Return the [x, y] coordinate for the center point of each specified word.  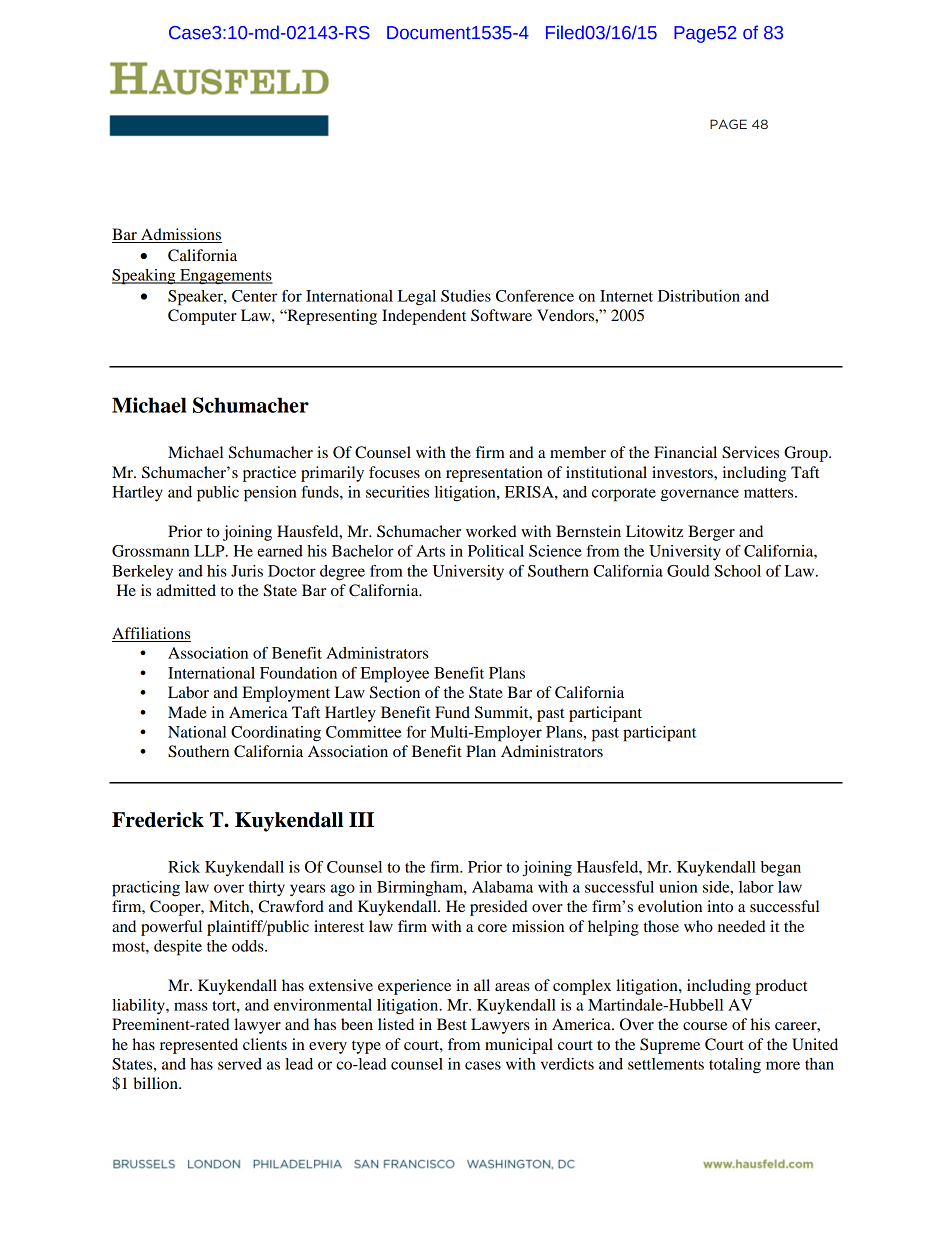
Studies [466, 296]
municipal [519, 1046]
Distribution [699, 296]
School [738, 571]
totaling [735, 1066]
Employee [395, 675]
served [240, 1064]
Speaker [197, 298]
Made [187, 712]
